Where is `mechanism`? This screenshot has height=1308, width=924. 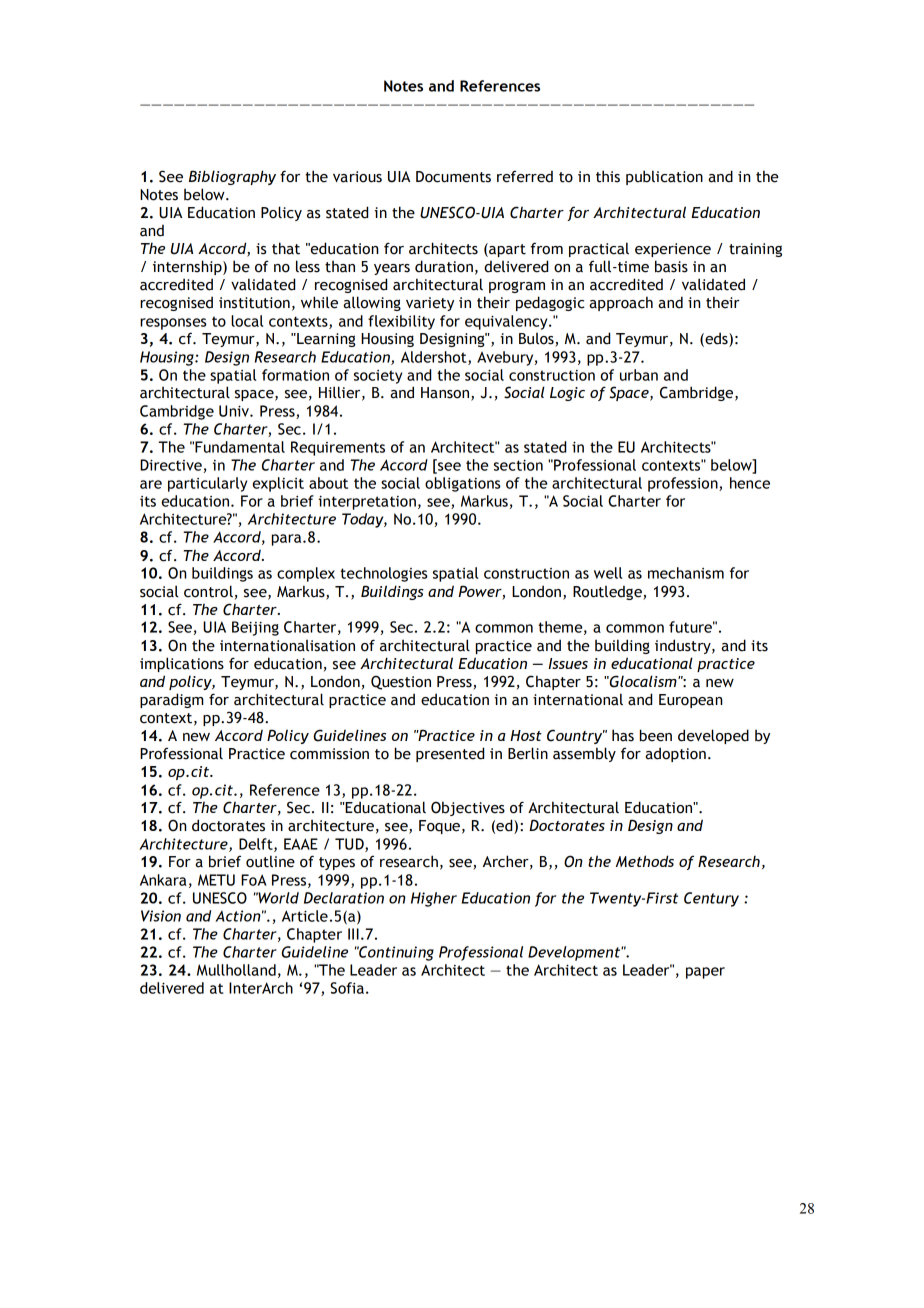 mechanism is located at coordinates (686, 573).
